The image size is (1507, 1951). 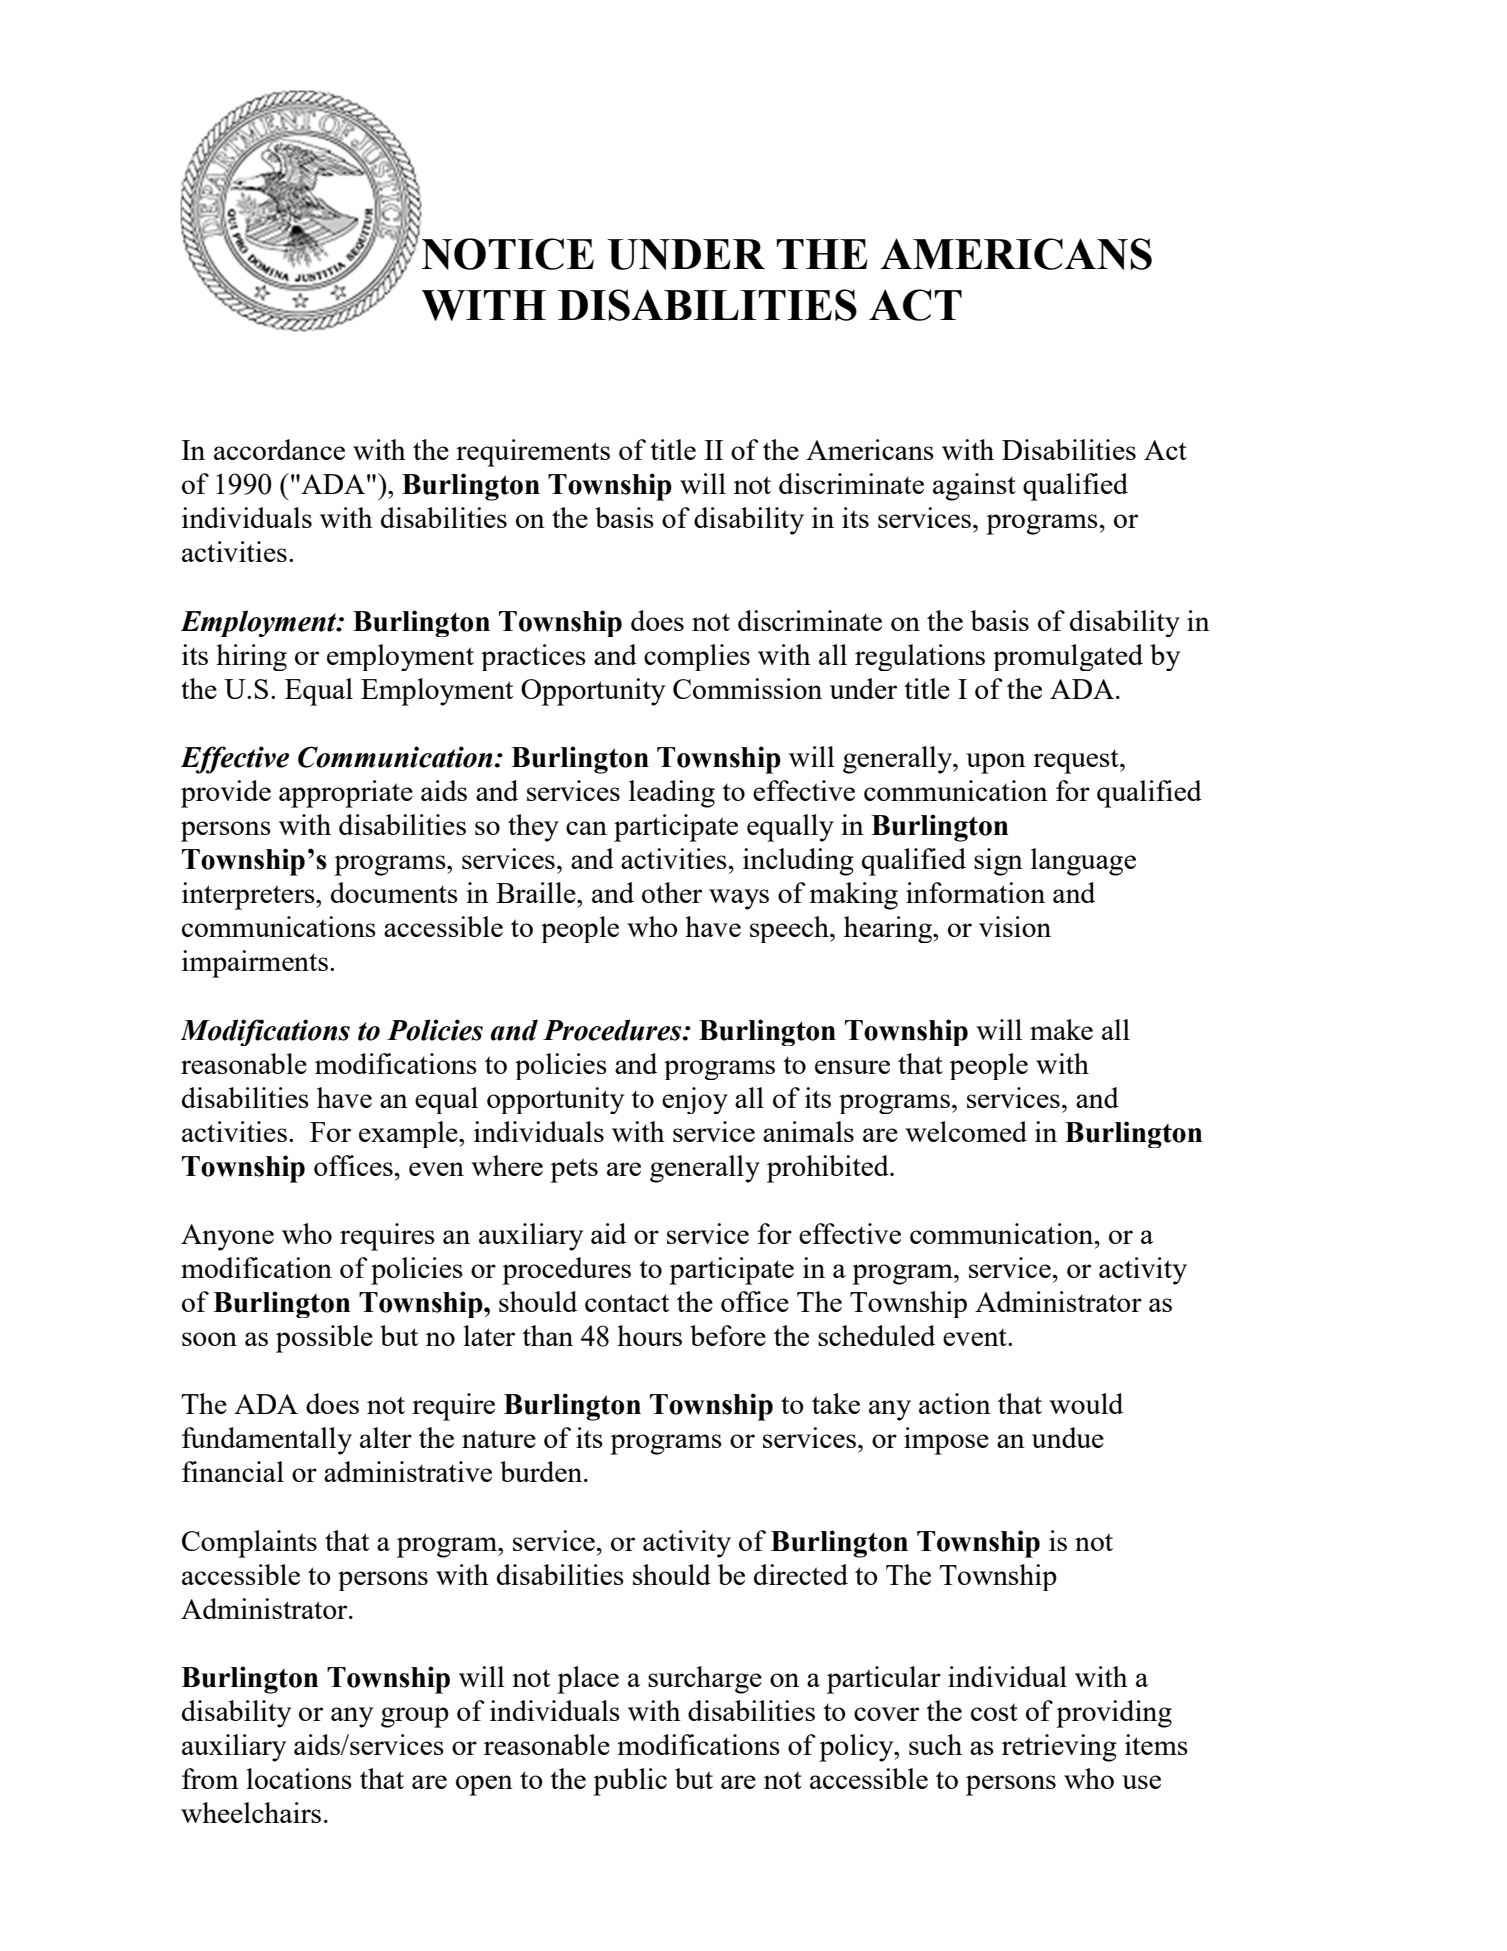 What do you see at coordinates (974, 487) in the page?
I see `against` at bounding box center [974, 487].
